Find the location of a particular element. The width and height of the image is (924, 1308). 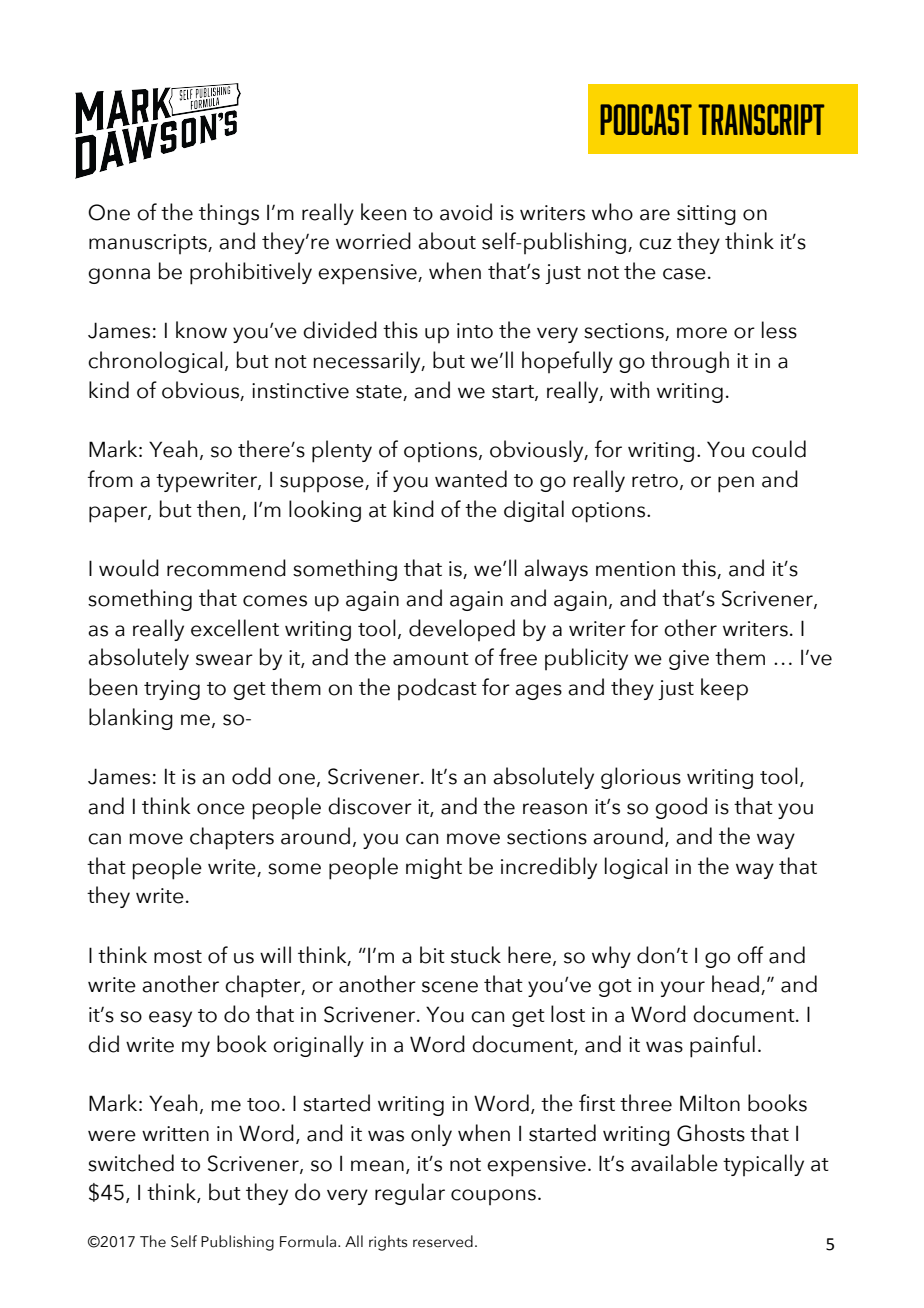

TRANSCRIPT is located at coordinates (761, 119).
